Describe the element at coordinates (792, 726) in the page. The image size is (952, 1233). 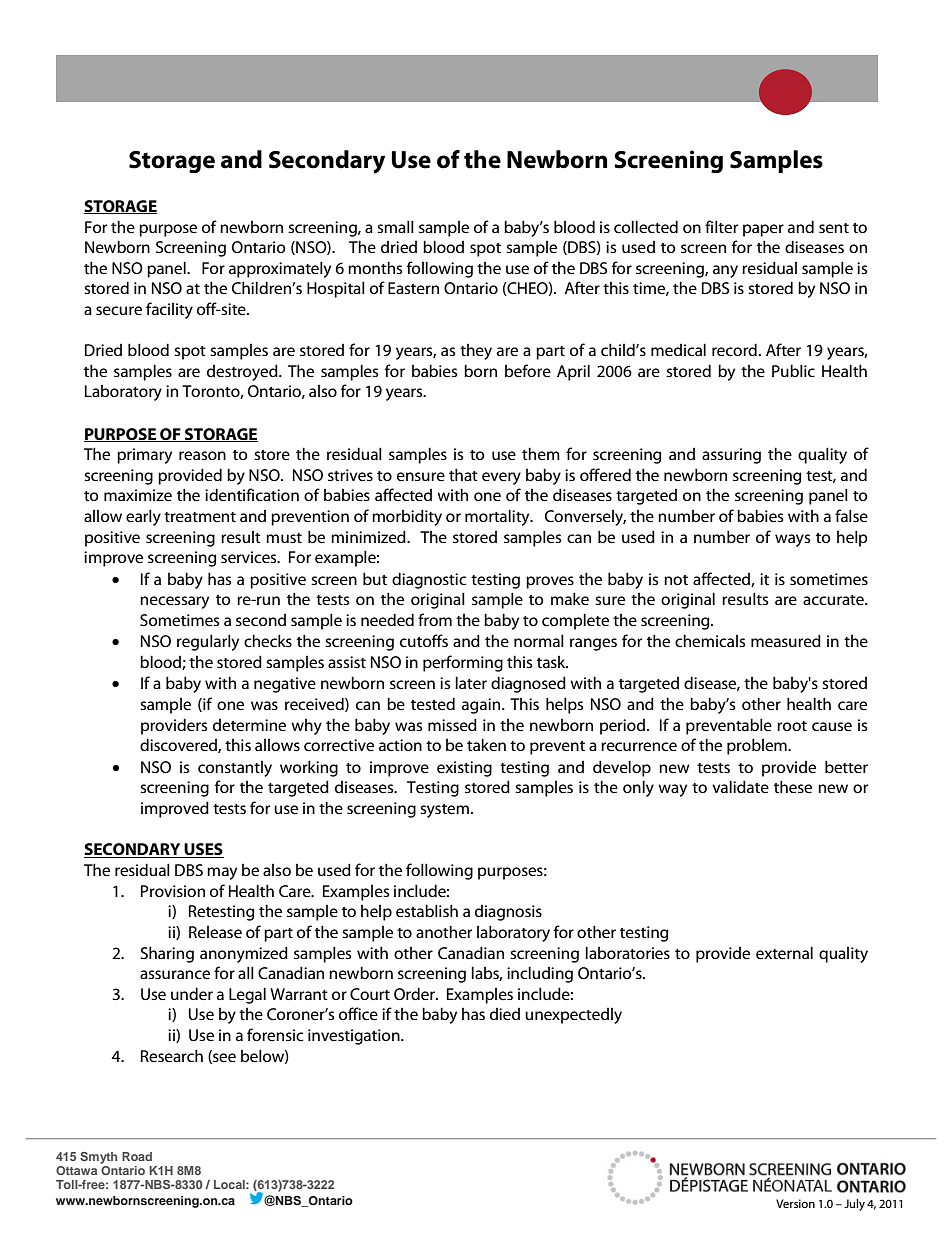
I see `root` at that location.
